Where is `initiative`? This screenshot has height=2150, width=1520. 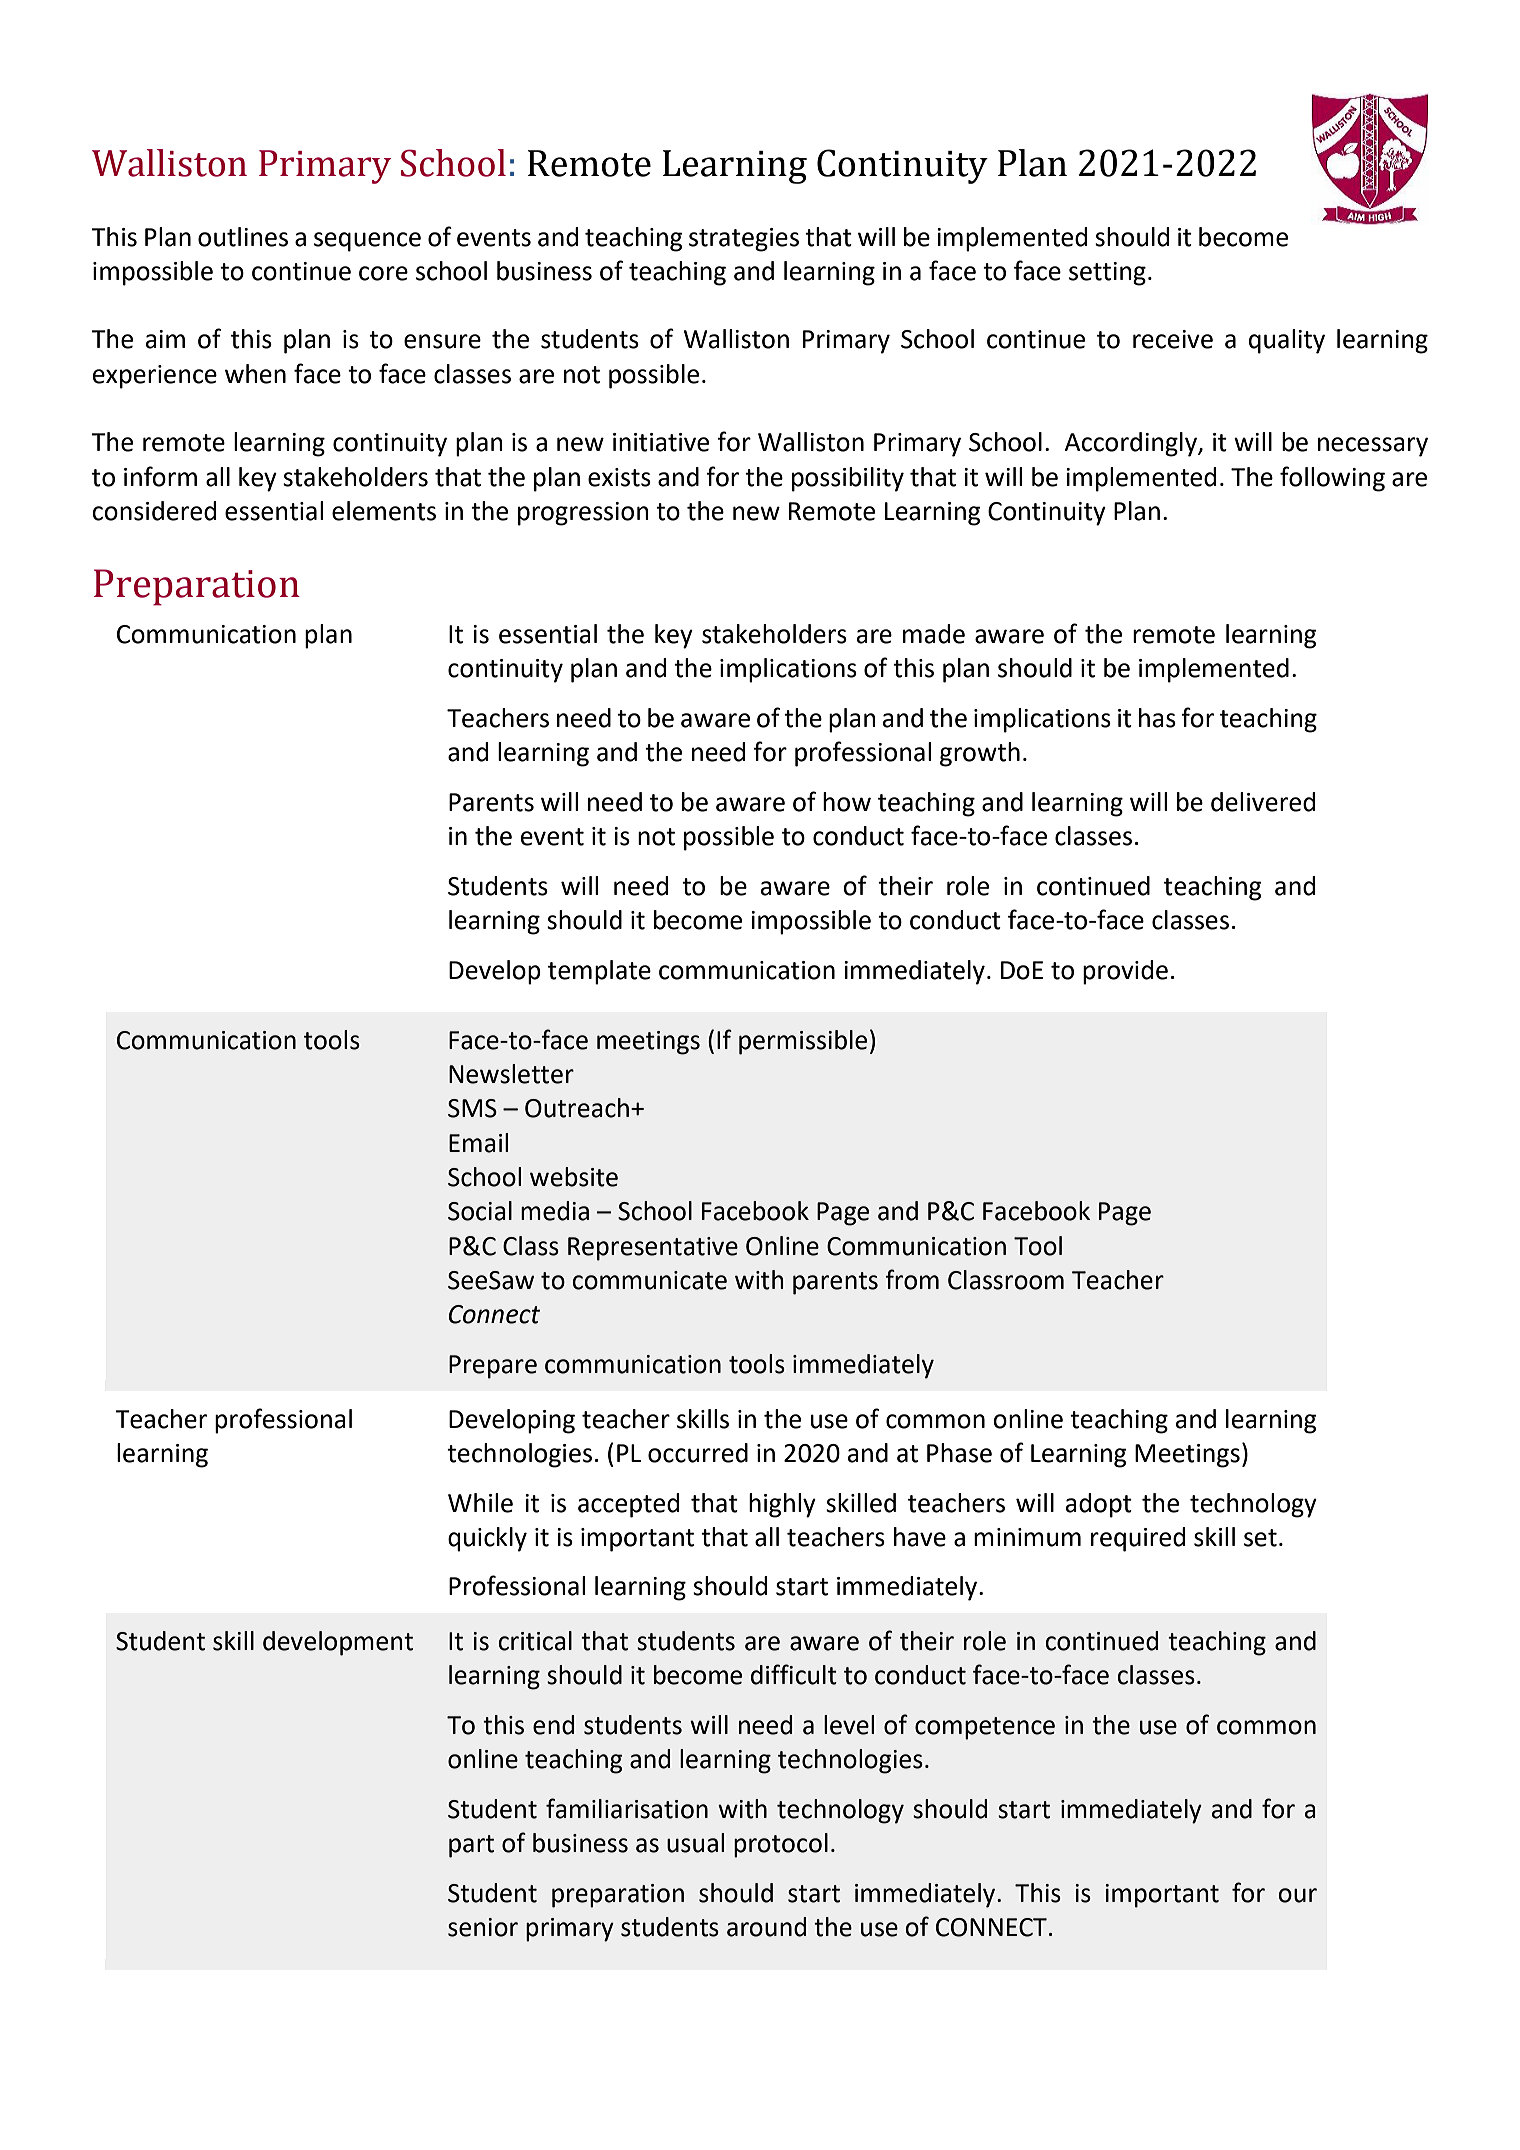
initiative is located at coordinates (661, 442).
